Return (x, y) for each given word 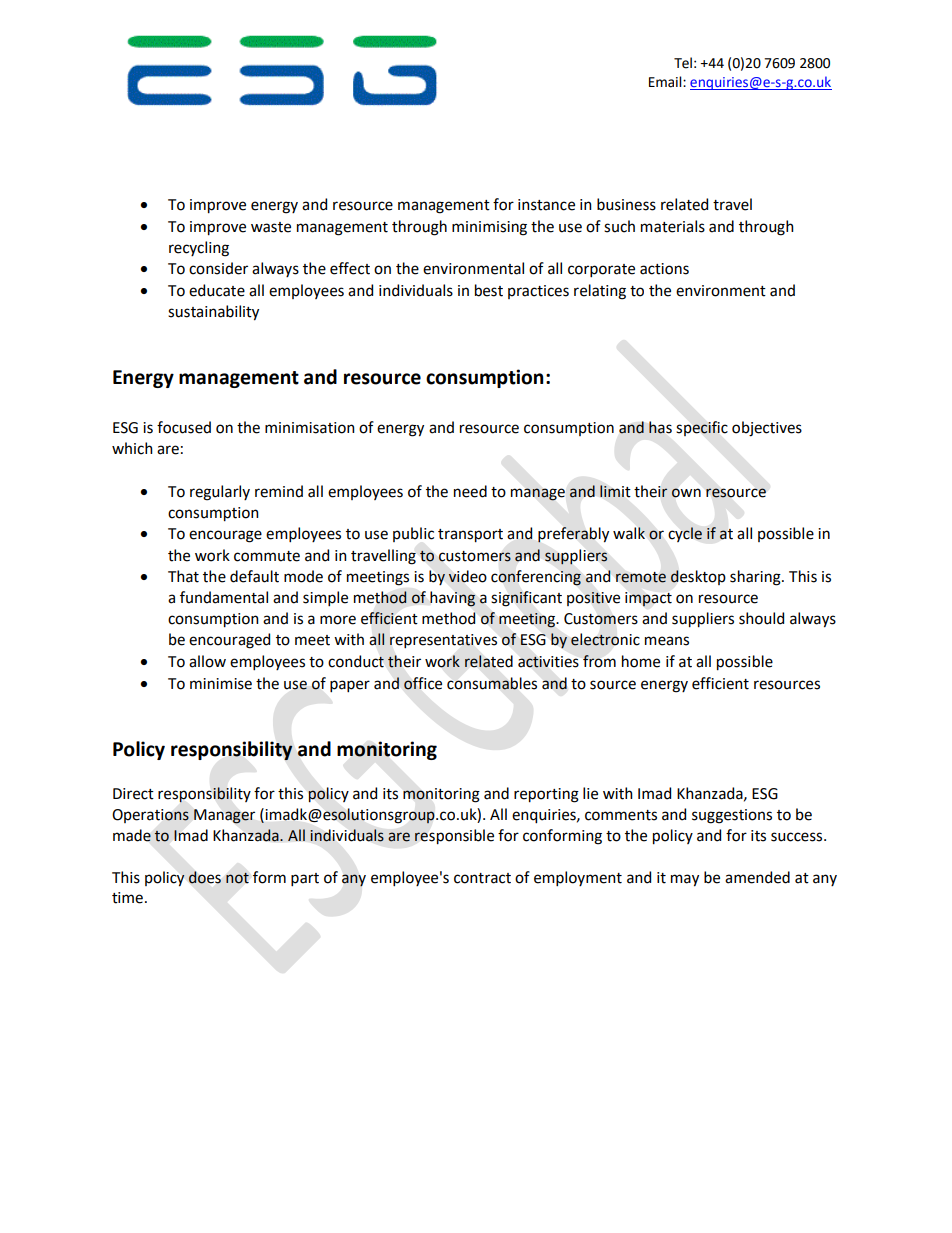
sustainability (213, 313)
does (205, 877)
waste (271, 227)
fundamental (224, 597)
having (453, 599)
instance (546, 205)
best (489, 290)
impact (648, 599)
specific (702, 428)
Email (666, 82)
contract (482, 878)
